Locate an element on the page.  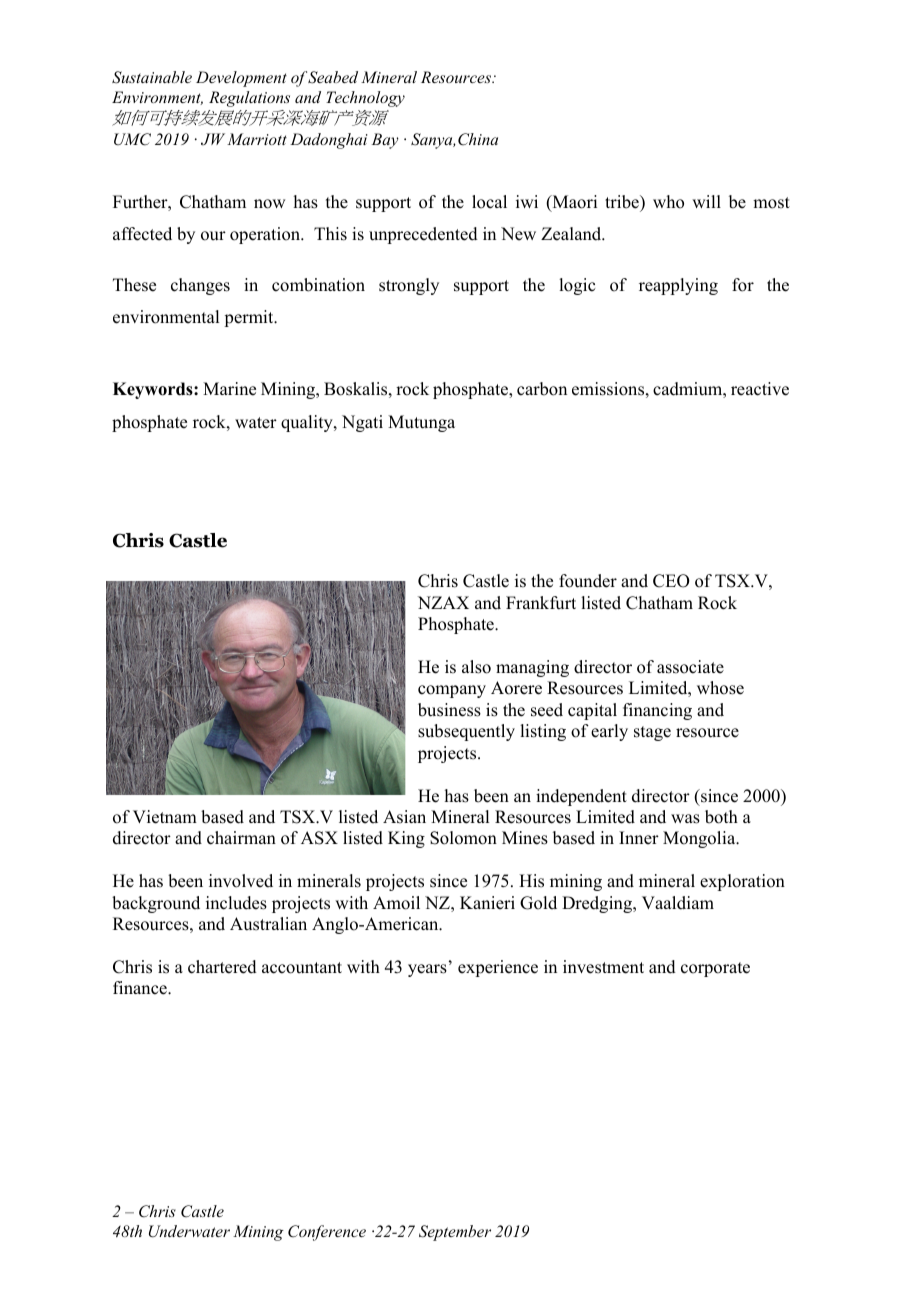
September is located at coordinates (455, 1233).
